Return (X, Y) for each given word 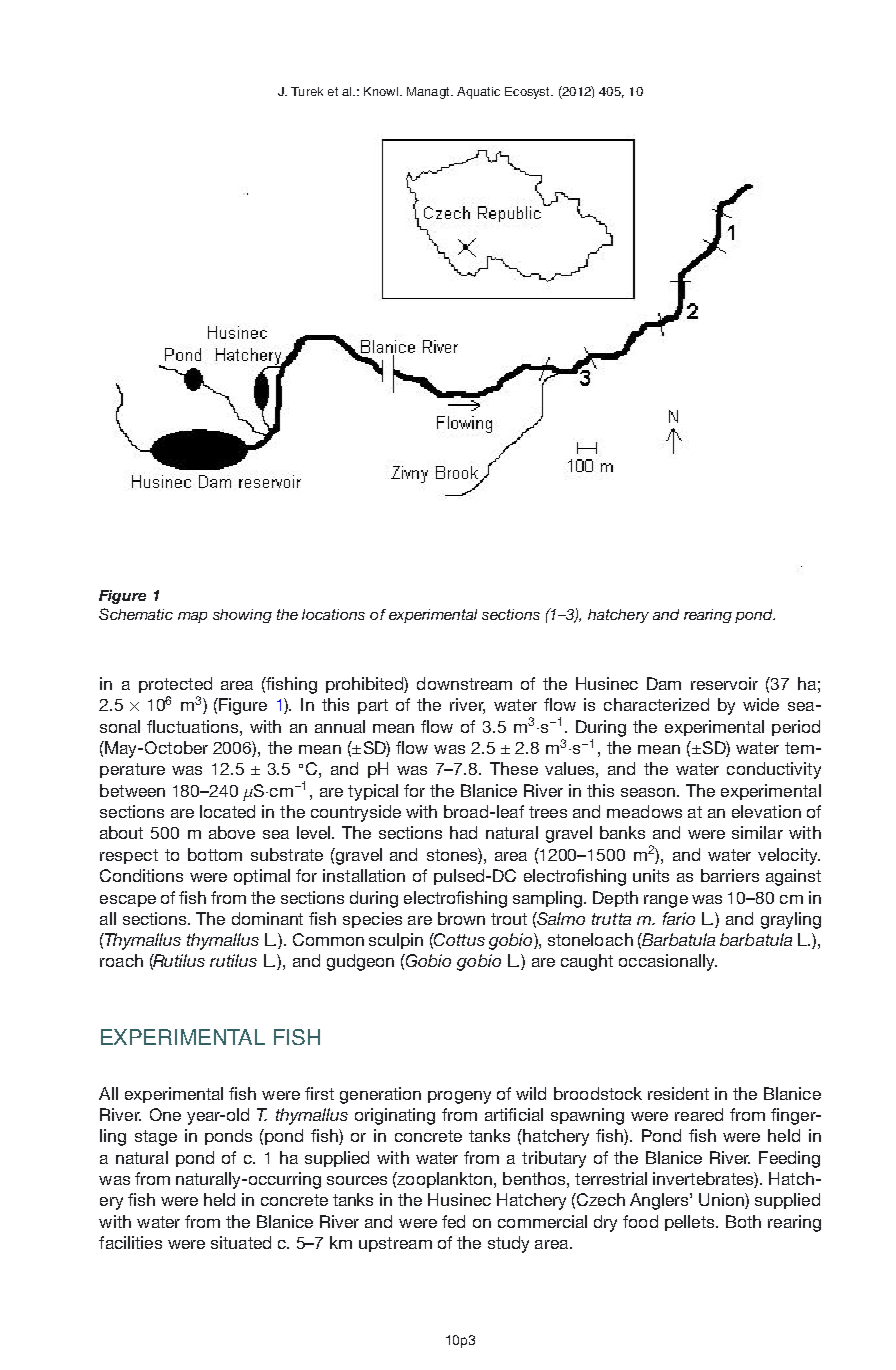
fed (453, 1221)
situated (241, 1242)
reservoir (724, 683)
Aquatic (478, 93)
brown (461, 918)
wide (761, 704)
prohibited (365, 685)
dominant (267, 918)
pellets (691, 1223)
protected (175, 685)
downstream (464, 683)
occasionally (668, 962)
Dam (664, 683)
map (192, 617)
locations (333, 614)
